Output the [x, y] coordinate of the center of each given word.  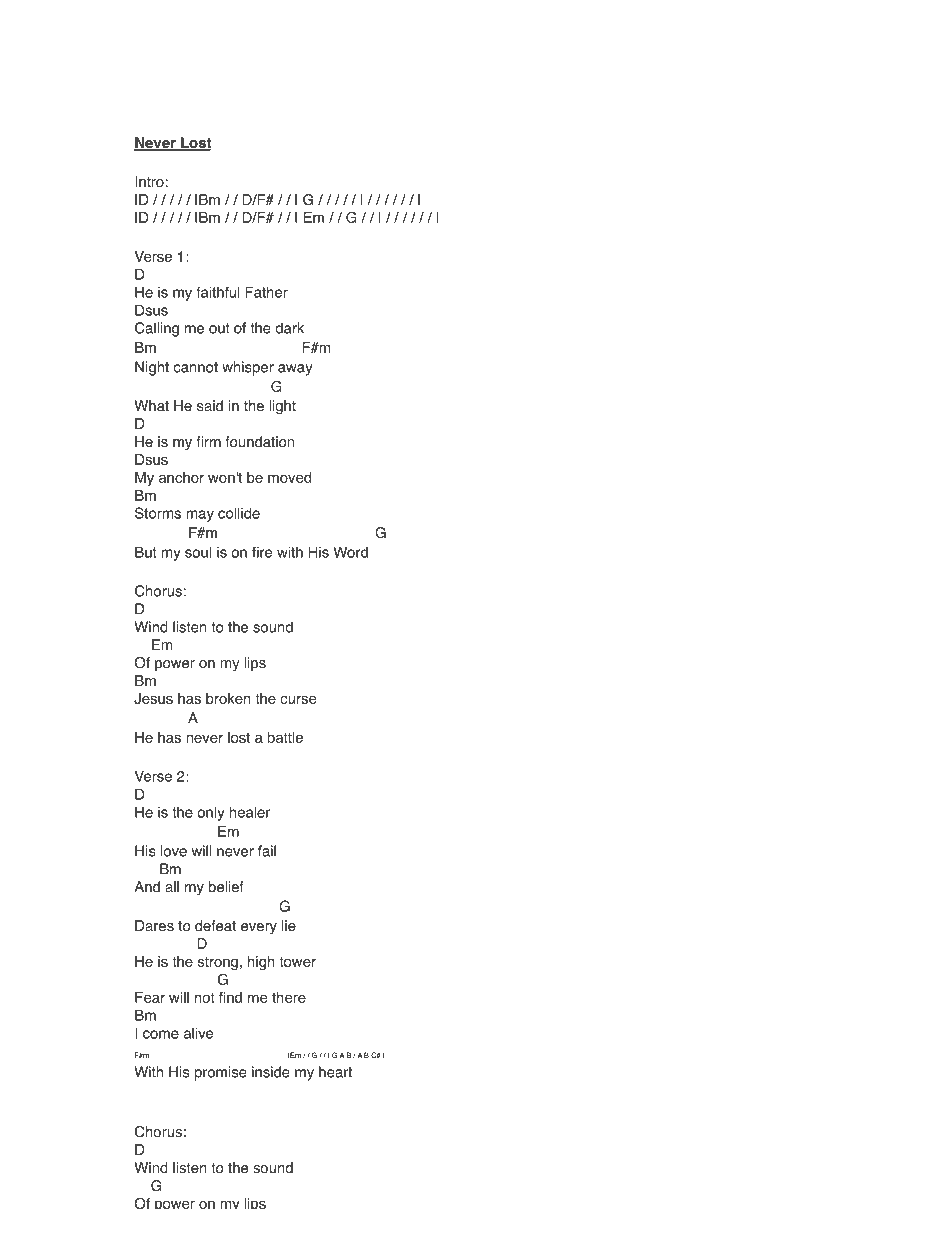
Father [266, 292]
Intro [149, 182]
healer [249, 812]
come [161, 1034]
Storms [158, 513]
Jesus [153, 698]
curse [298, 699]
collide [239, 513]
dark [289, 328]
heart [335, 1072]
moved [289, 477]
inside [271, 1072]
